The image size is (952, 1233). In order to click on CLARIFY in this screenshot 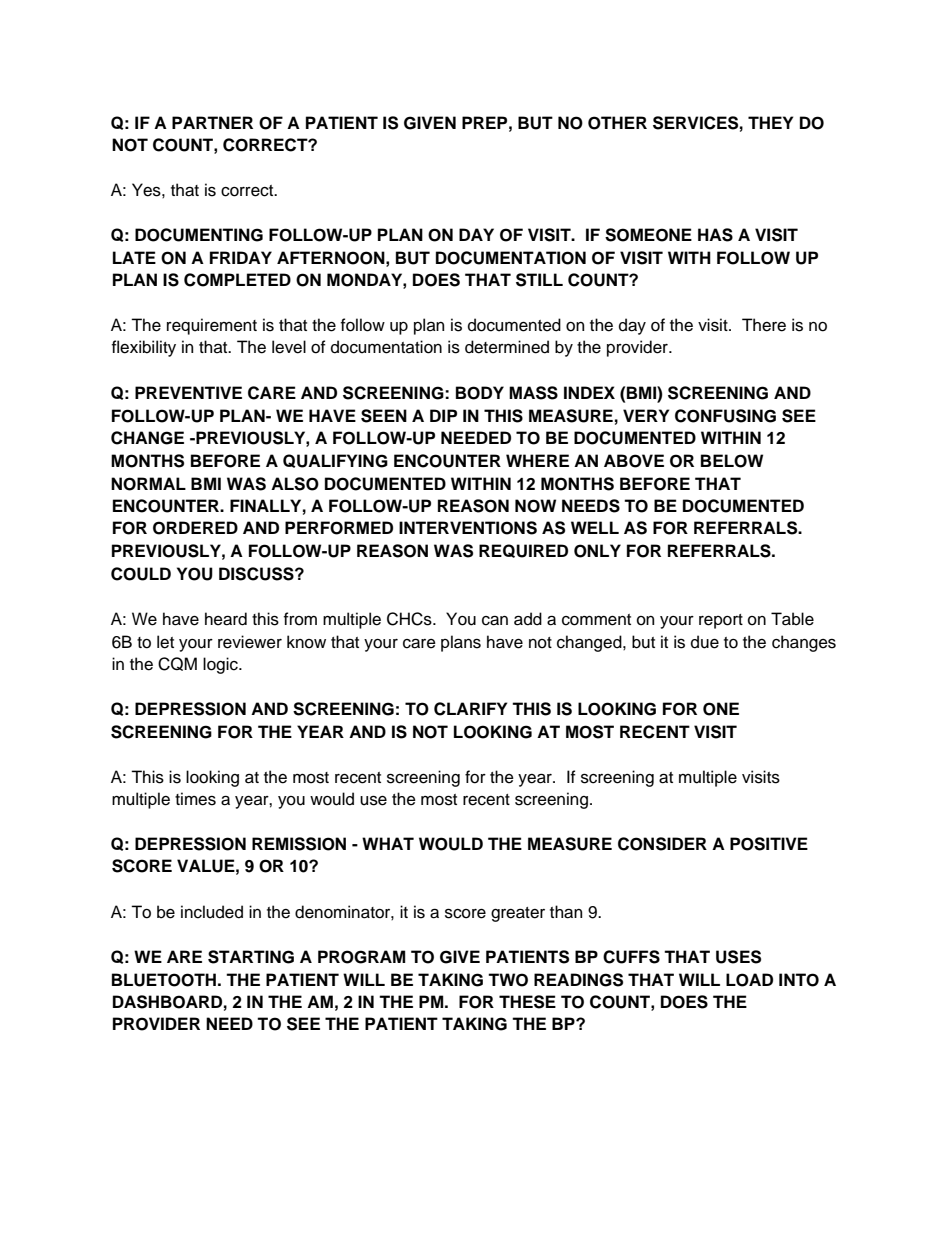, I will do `click(470, 709)`.
